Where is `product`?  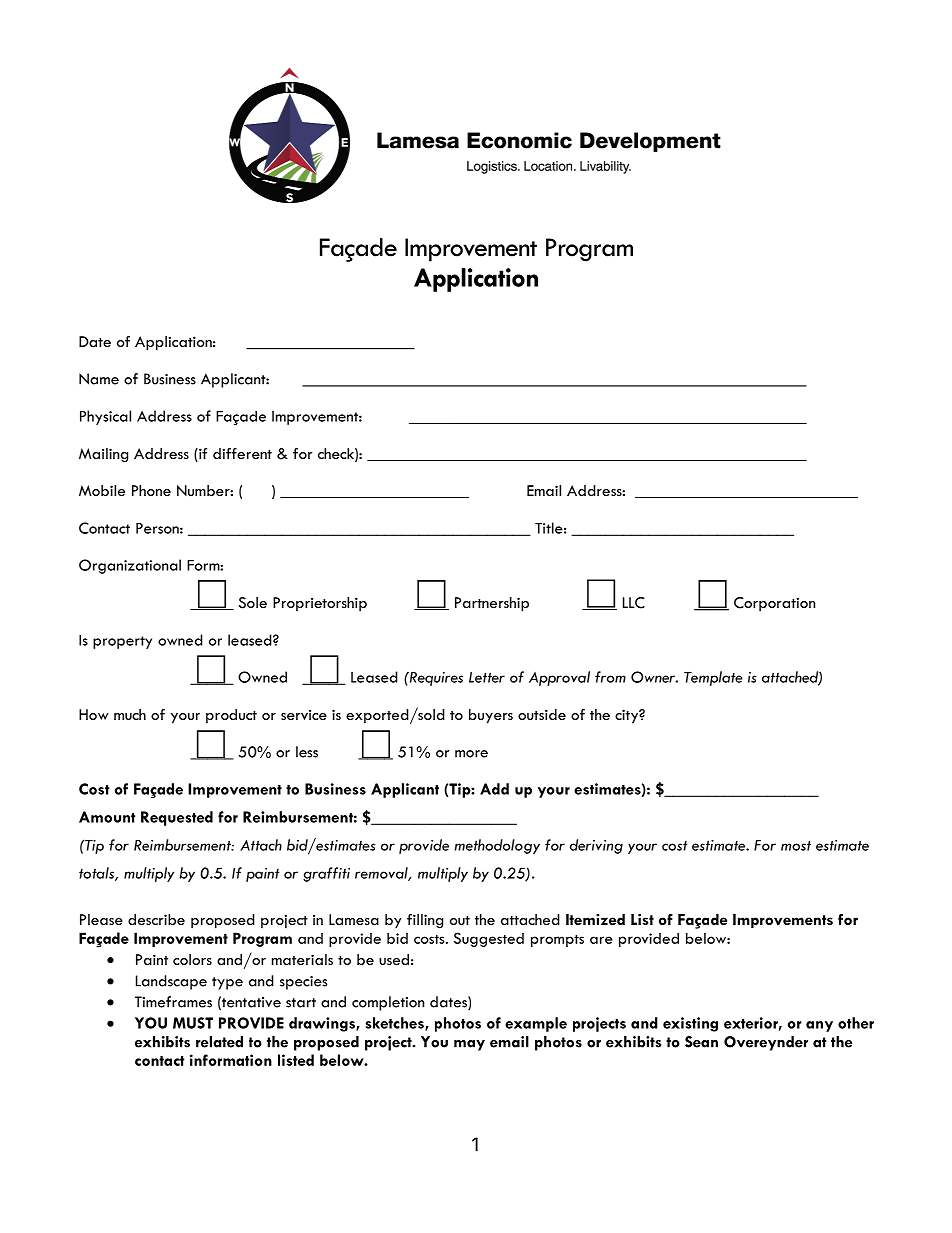 product is located at coordinates (231, 716).
